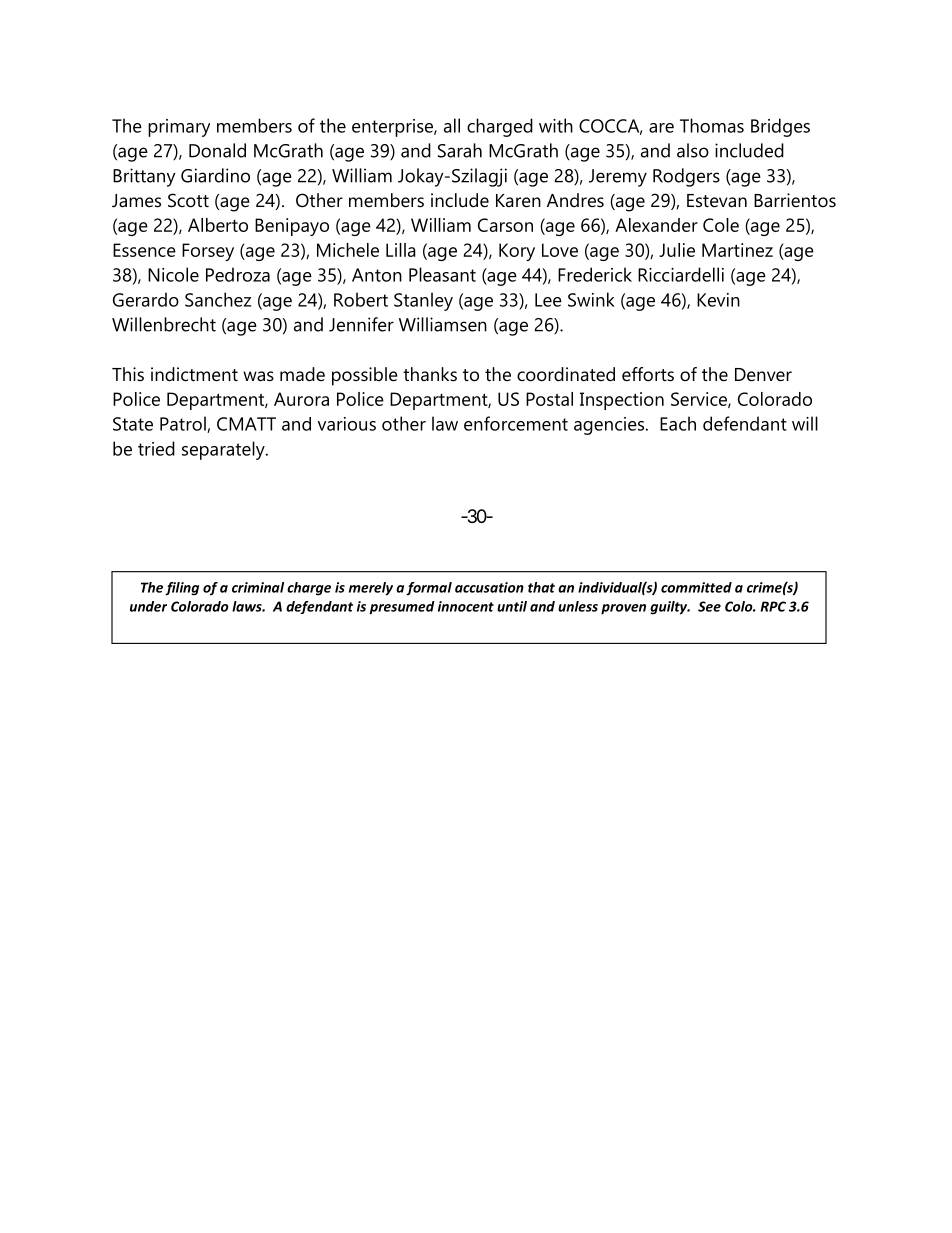 This screenshot has height=1233, width=952. What do you see at coordinates (217, 150) in the screenshot?
I see `Donald` at bounding box center [217, 150].
